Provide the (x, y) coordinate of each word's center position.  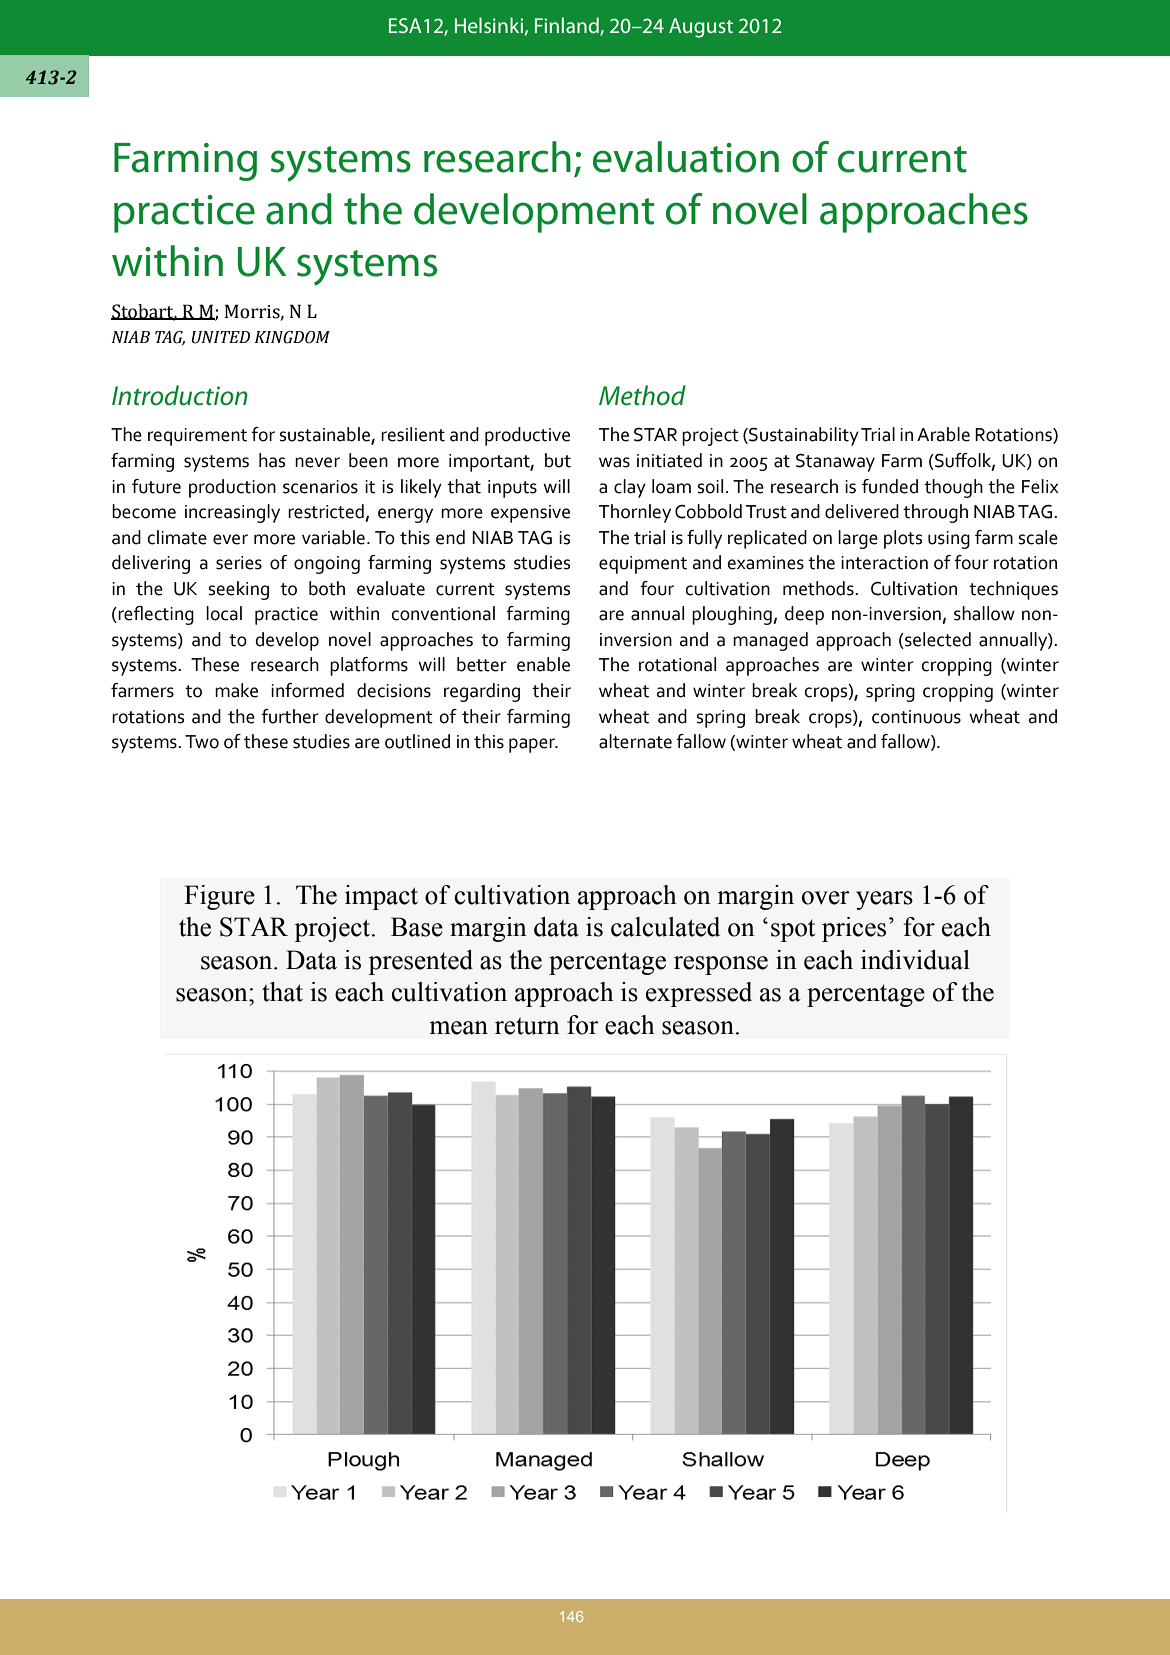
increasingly (232, 513)
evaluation (686, 157)
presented (420, 962)
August (701, 28)
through (935, 513)
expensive (530, 514)
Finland (568, 26)
